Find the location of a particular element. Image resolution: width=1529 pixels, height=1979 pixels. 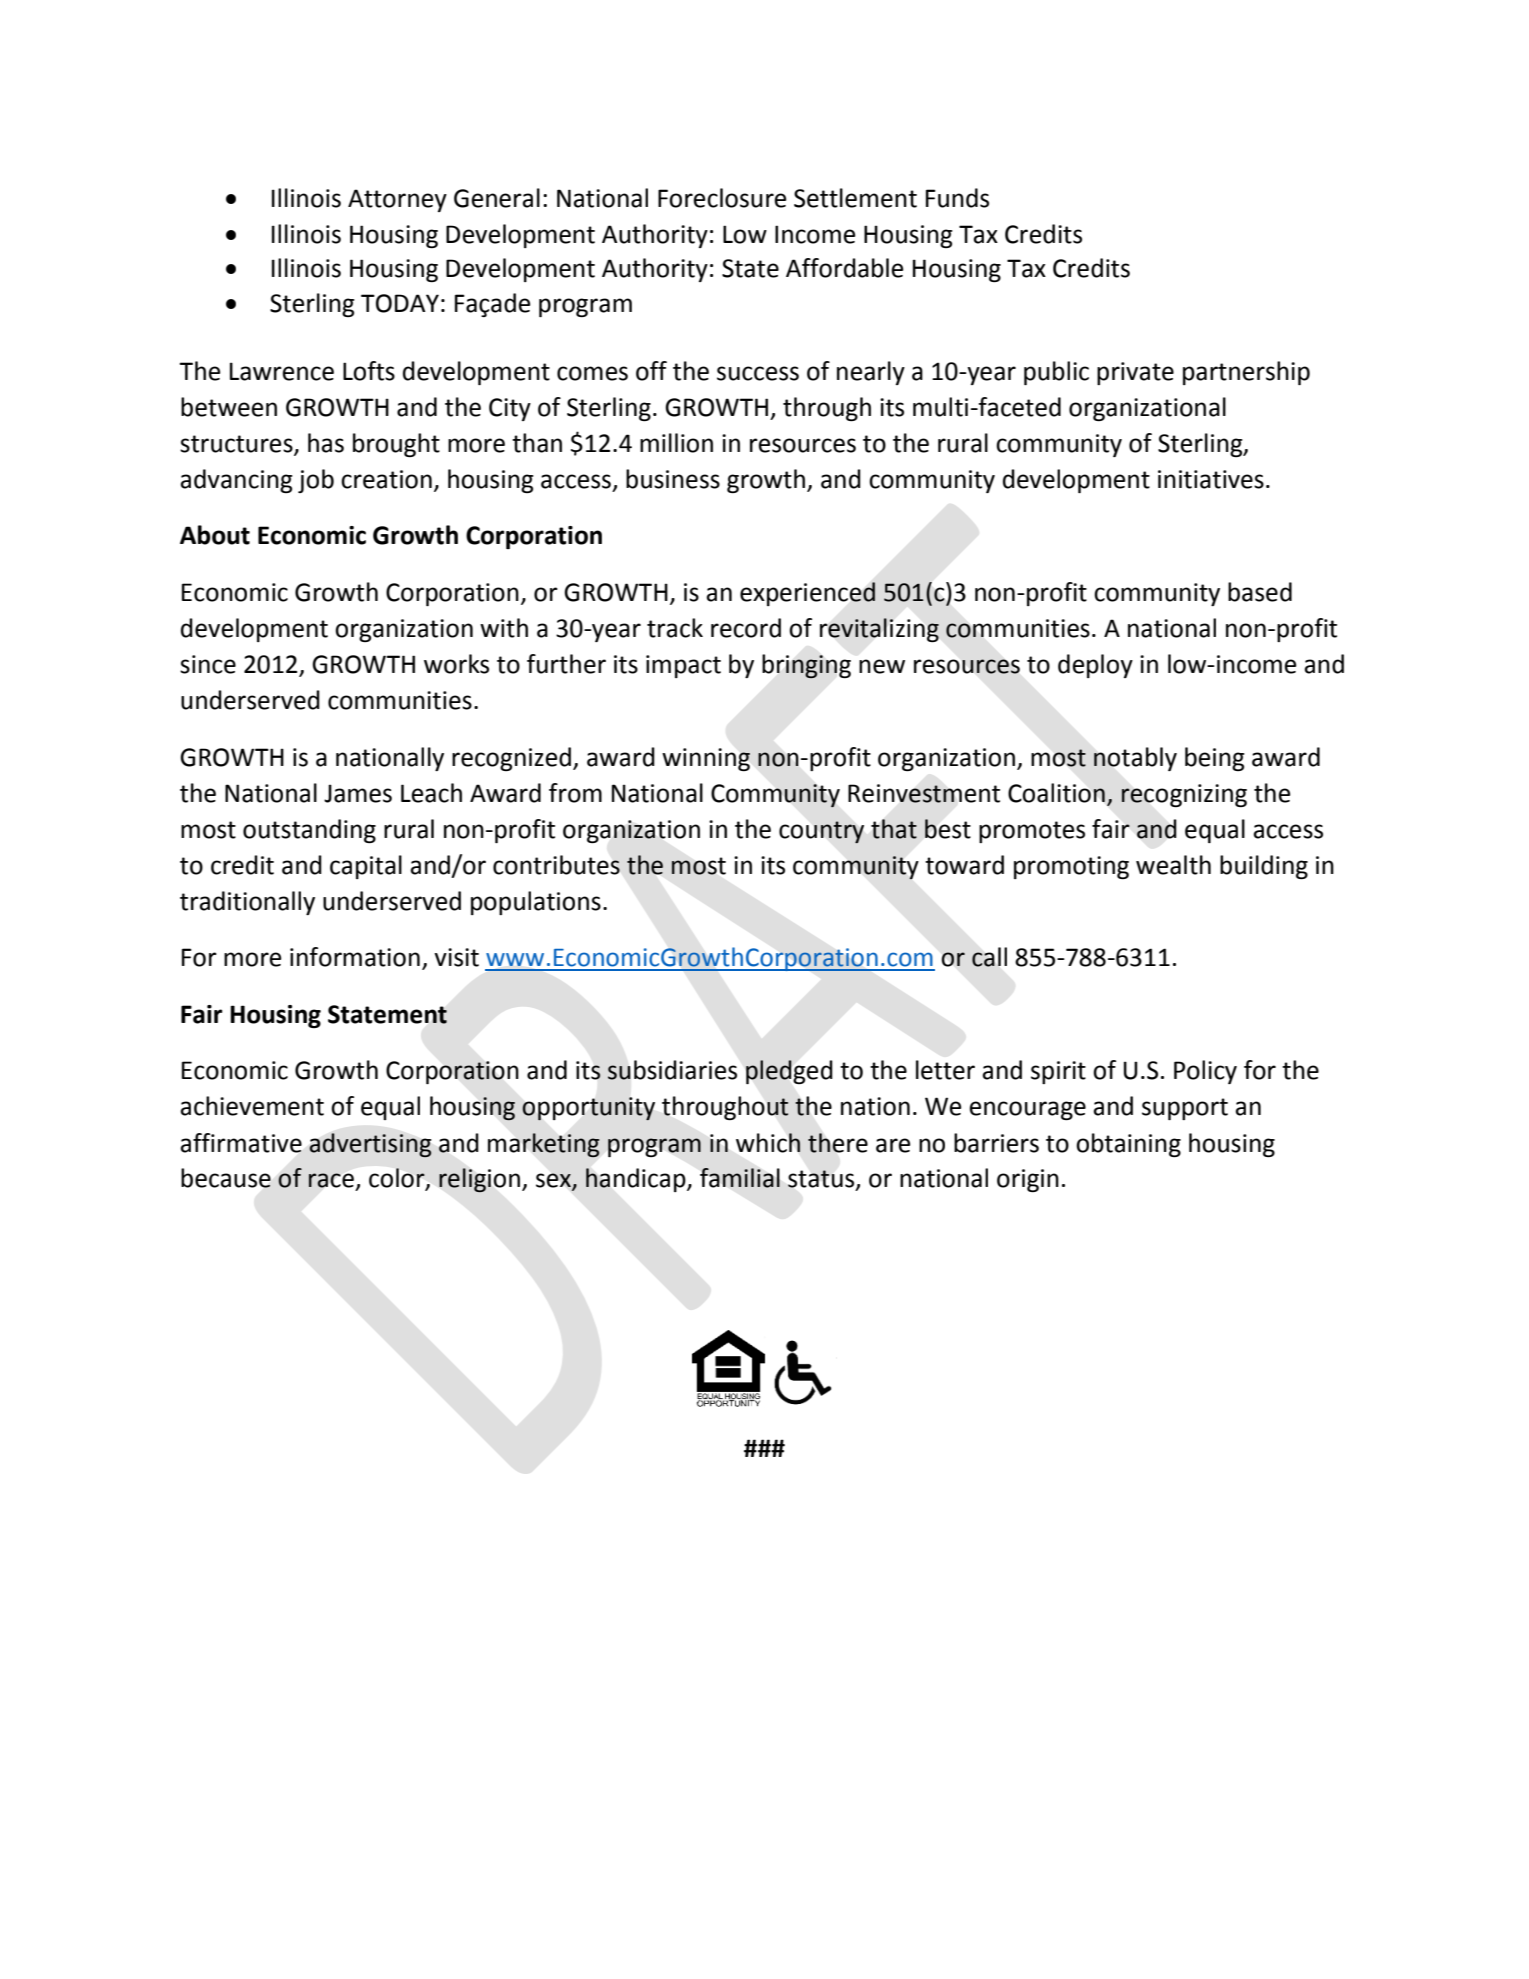

impact is located at coordinates (683, 666).
